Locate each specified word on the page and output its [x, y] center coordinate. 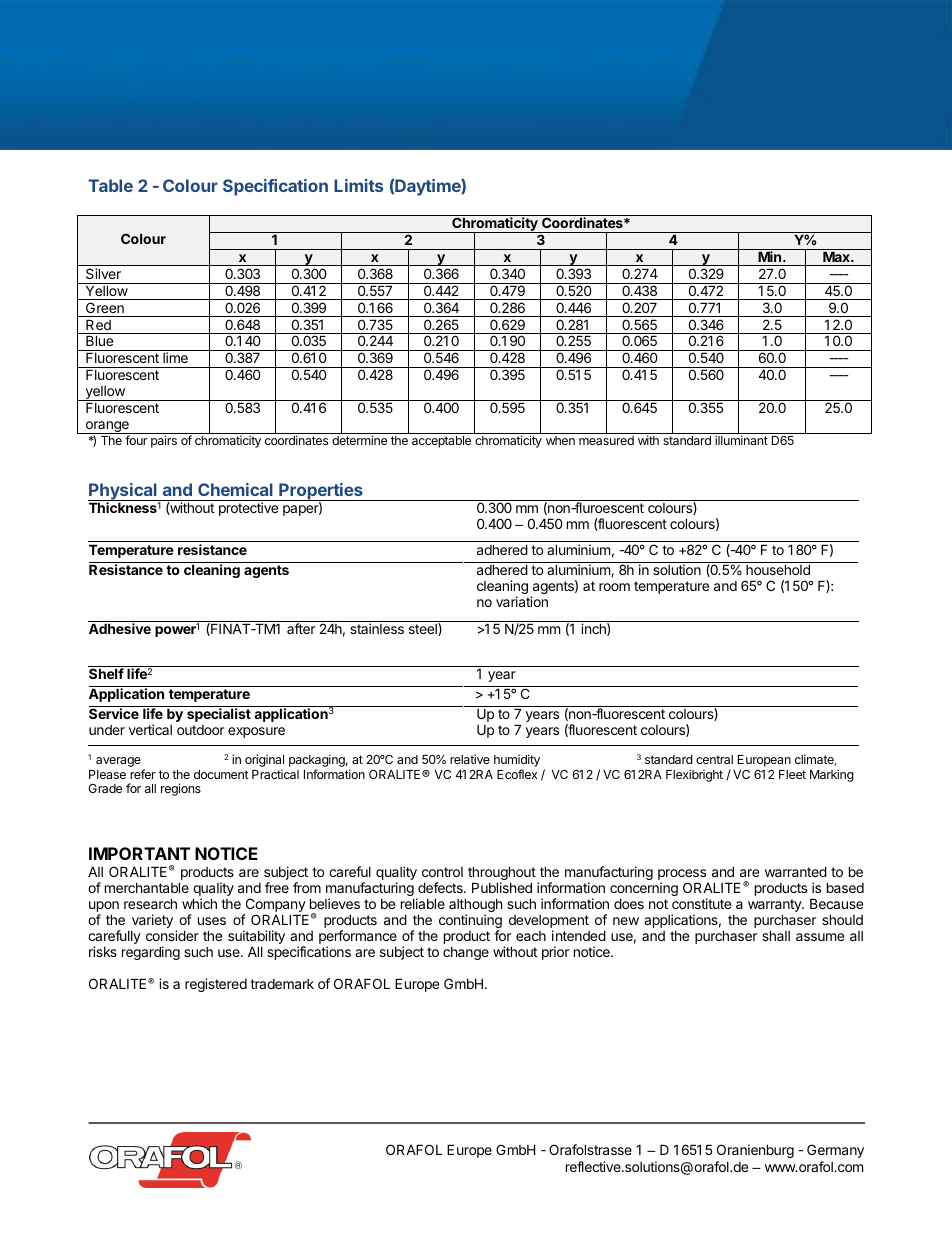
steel [424, 629]
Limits [358, 185]
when [560, 440]
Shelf [106, 673]
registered [216, 985]
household [778, 569]
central [714, 759]
